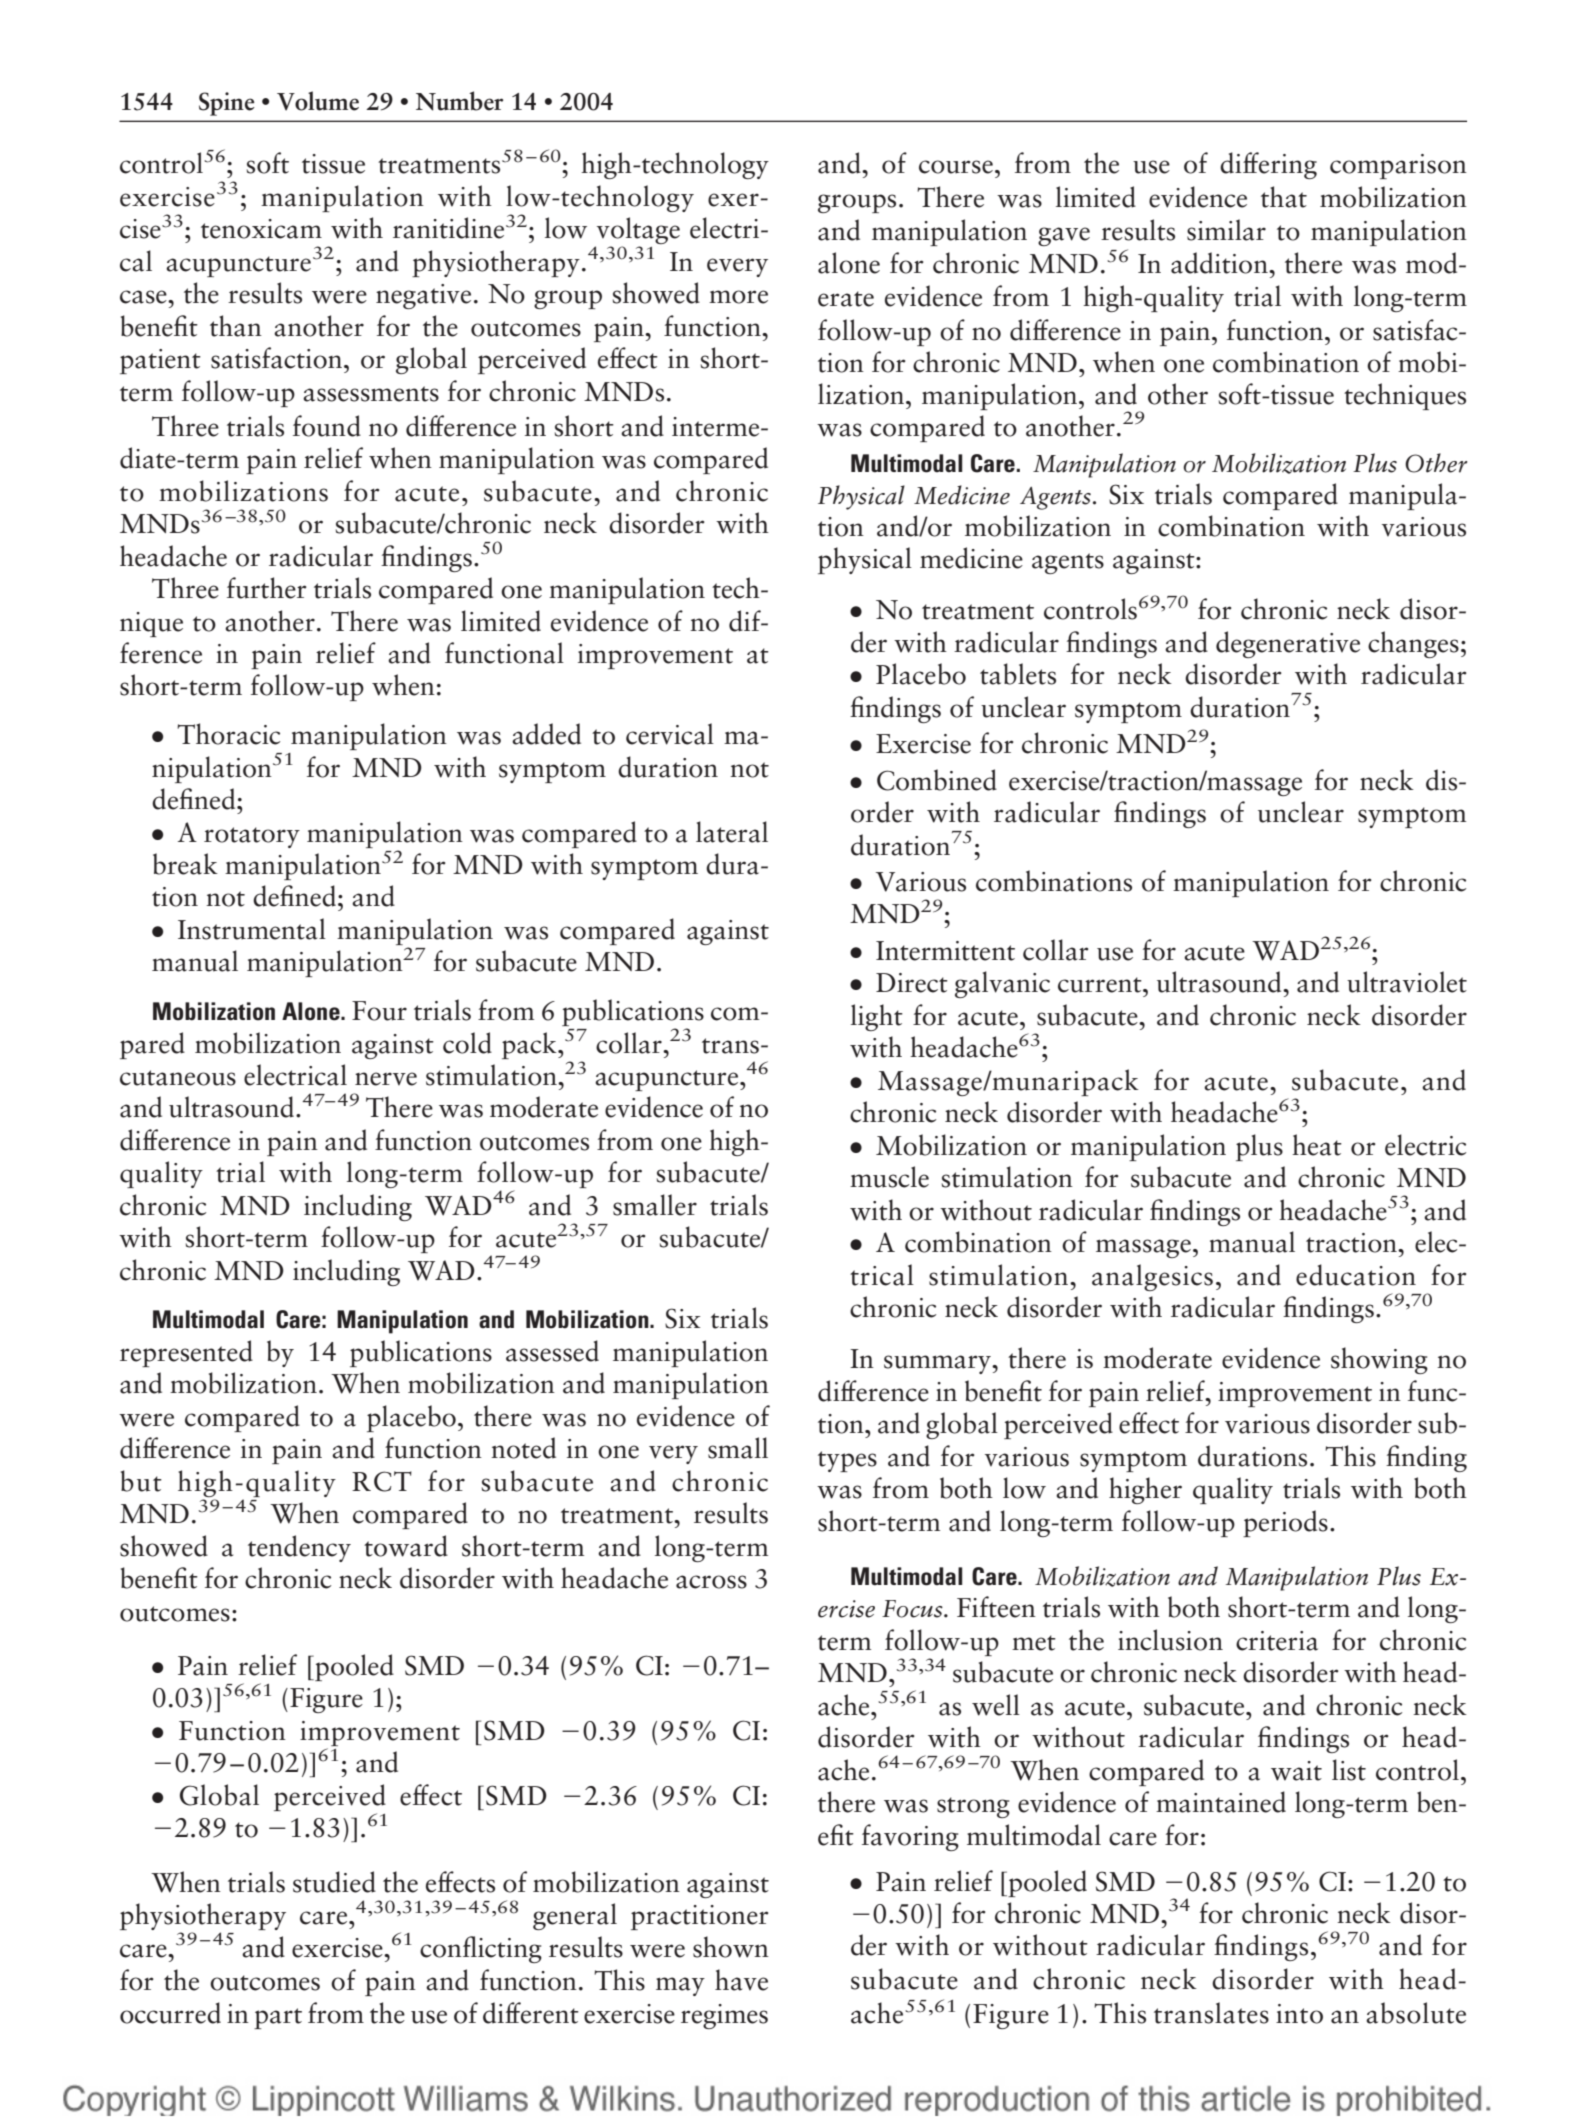 This screenshot has height=2118, width=1583. What do you see at coordinates (1268, 165) in the screenshot?
I see `differing` at bounding box center [1268, 165].
